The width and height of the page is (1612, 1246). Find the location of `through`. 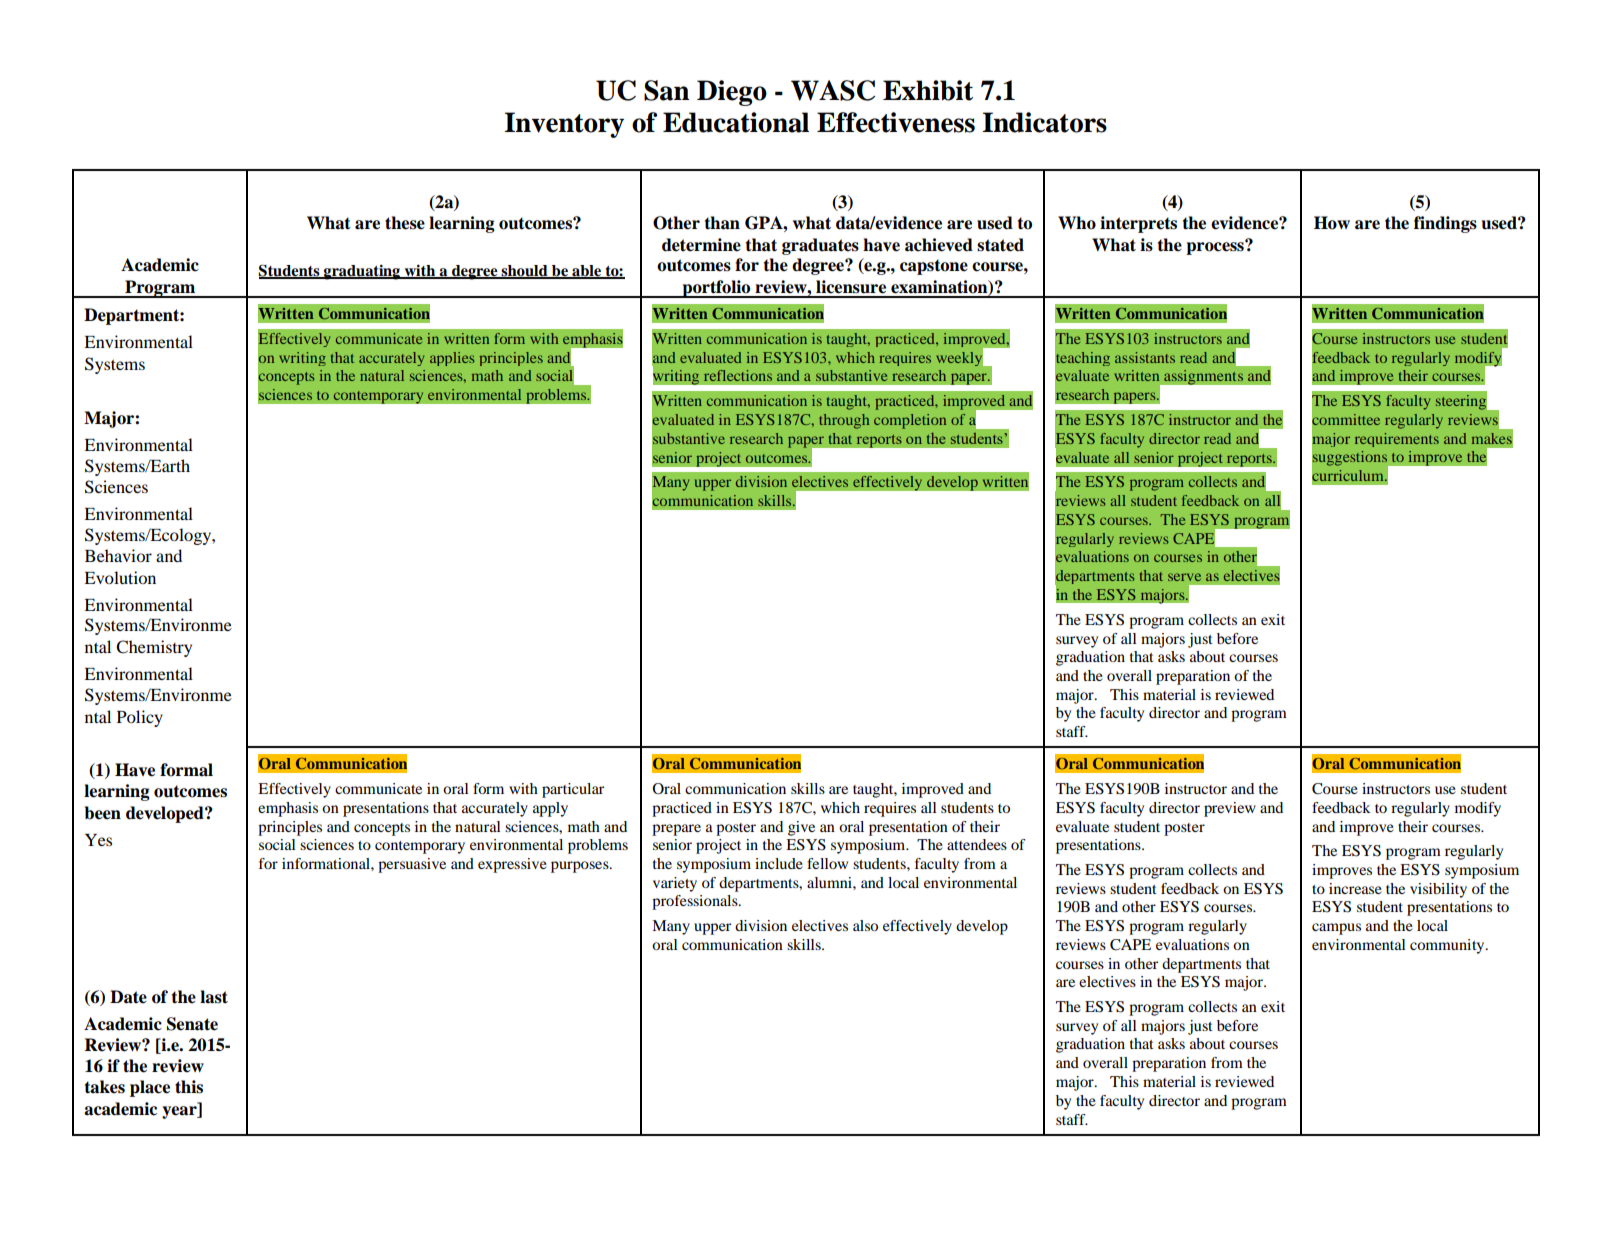

through is located at coordinates (844, 421).
